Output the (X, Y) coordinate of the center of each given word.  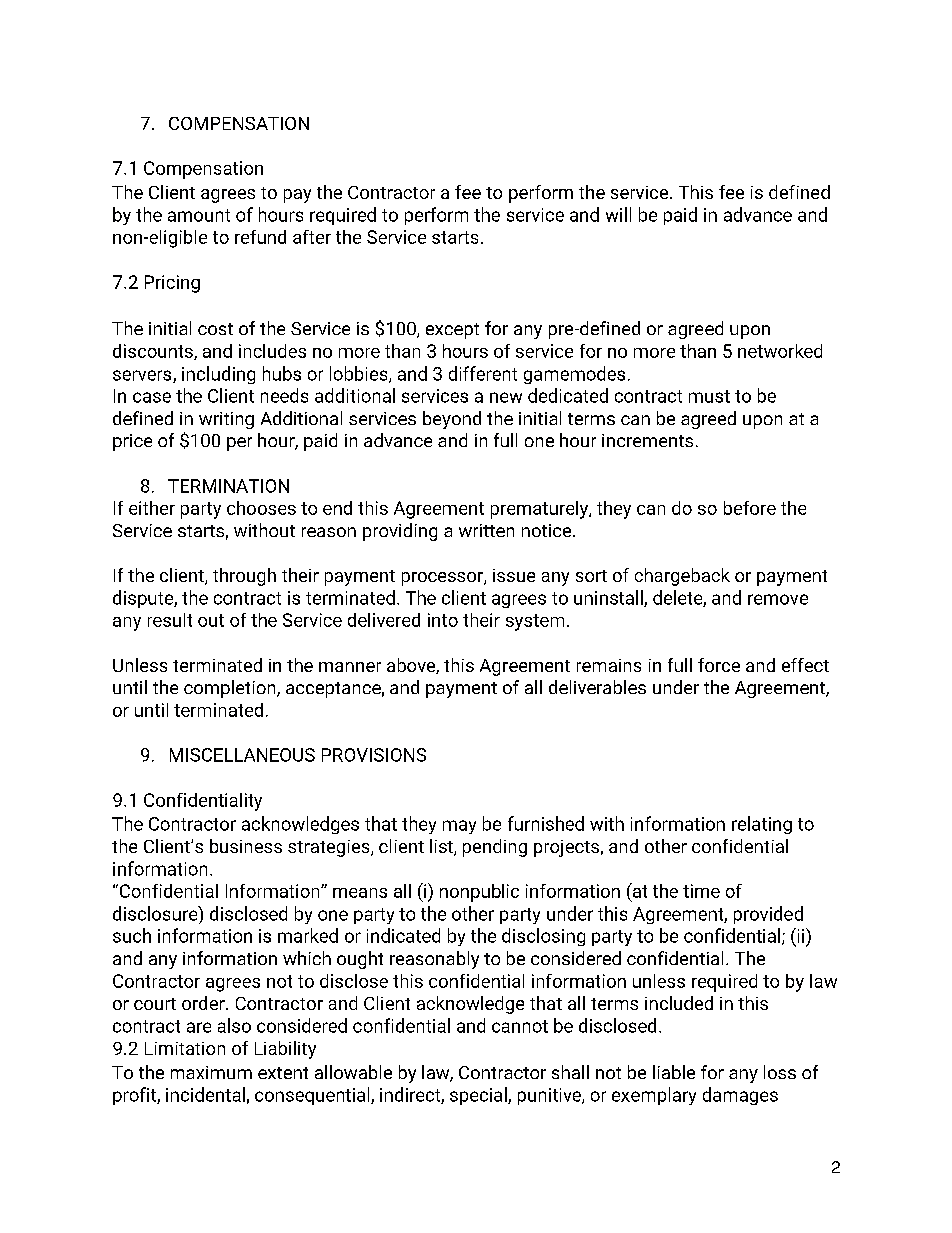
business (246, 846)
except (452, 331)
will (618, 214)
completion (231, 689)
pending (495, 848)
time (701, 891)
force (719, 665)
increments (647, 440)
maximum (211, 1072)
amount (199, 215)
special (479, 1096)
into (443, 620)
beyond (452, 420)
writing (226, 420)
